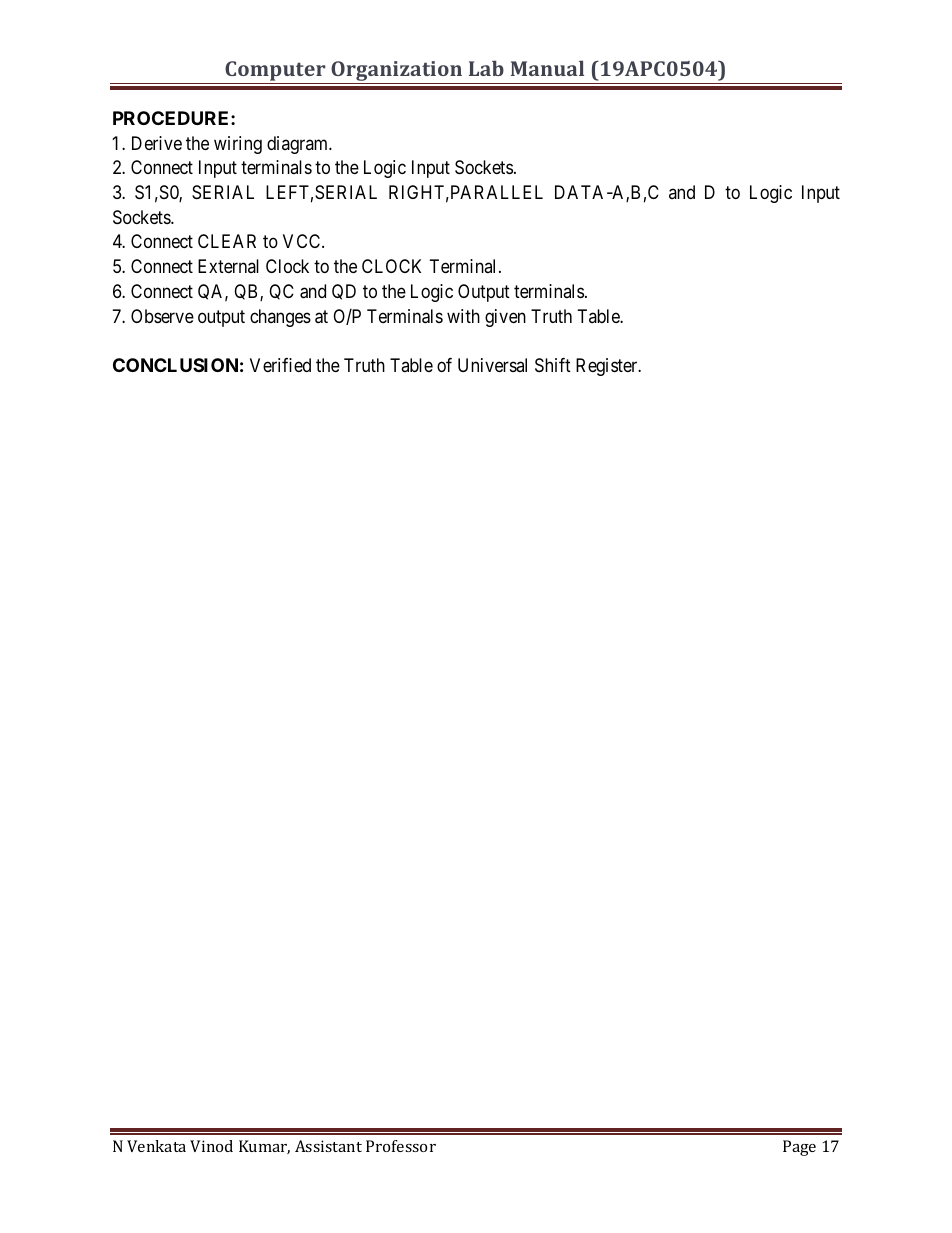 The image size is (952, 1233). Describe the element at coordinates (492, 365) in the screenshot. I see `Universal` at that location.
